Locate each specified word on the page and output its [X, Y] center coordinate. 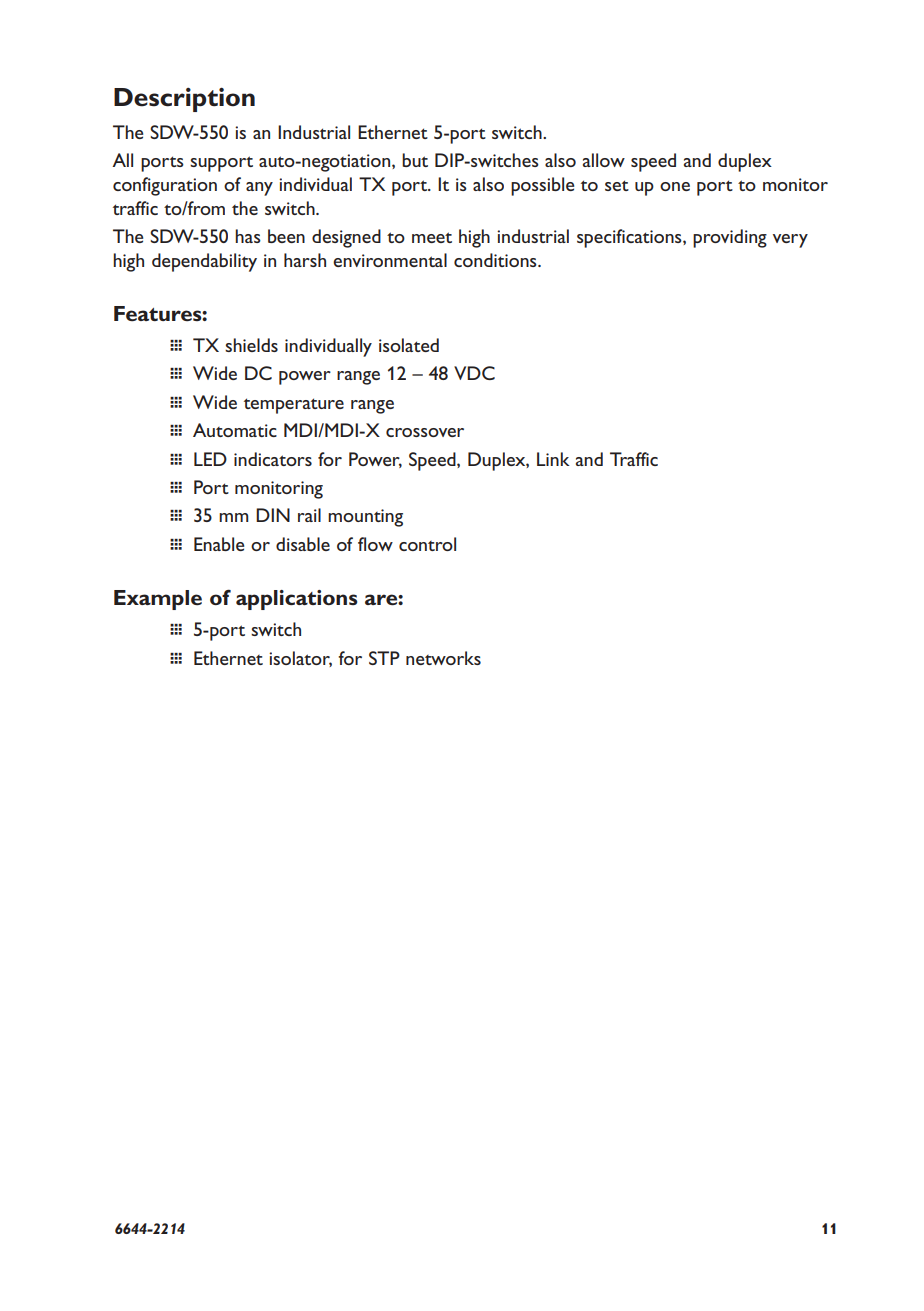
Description [184, 99]
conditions [496, 260]
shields [251, 345]
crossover [425, 432]
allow [604, 160]
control [427, 544]
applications [296, 600]
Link [553, 459]
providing [730, 238]
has [248, 236]
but [415, 160]
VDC [474, 373]
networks [443, 658]
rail [309, 515]
